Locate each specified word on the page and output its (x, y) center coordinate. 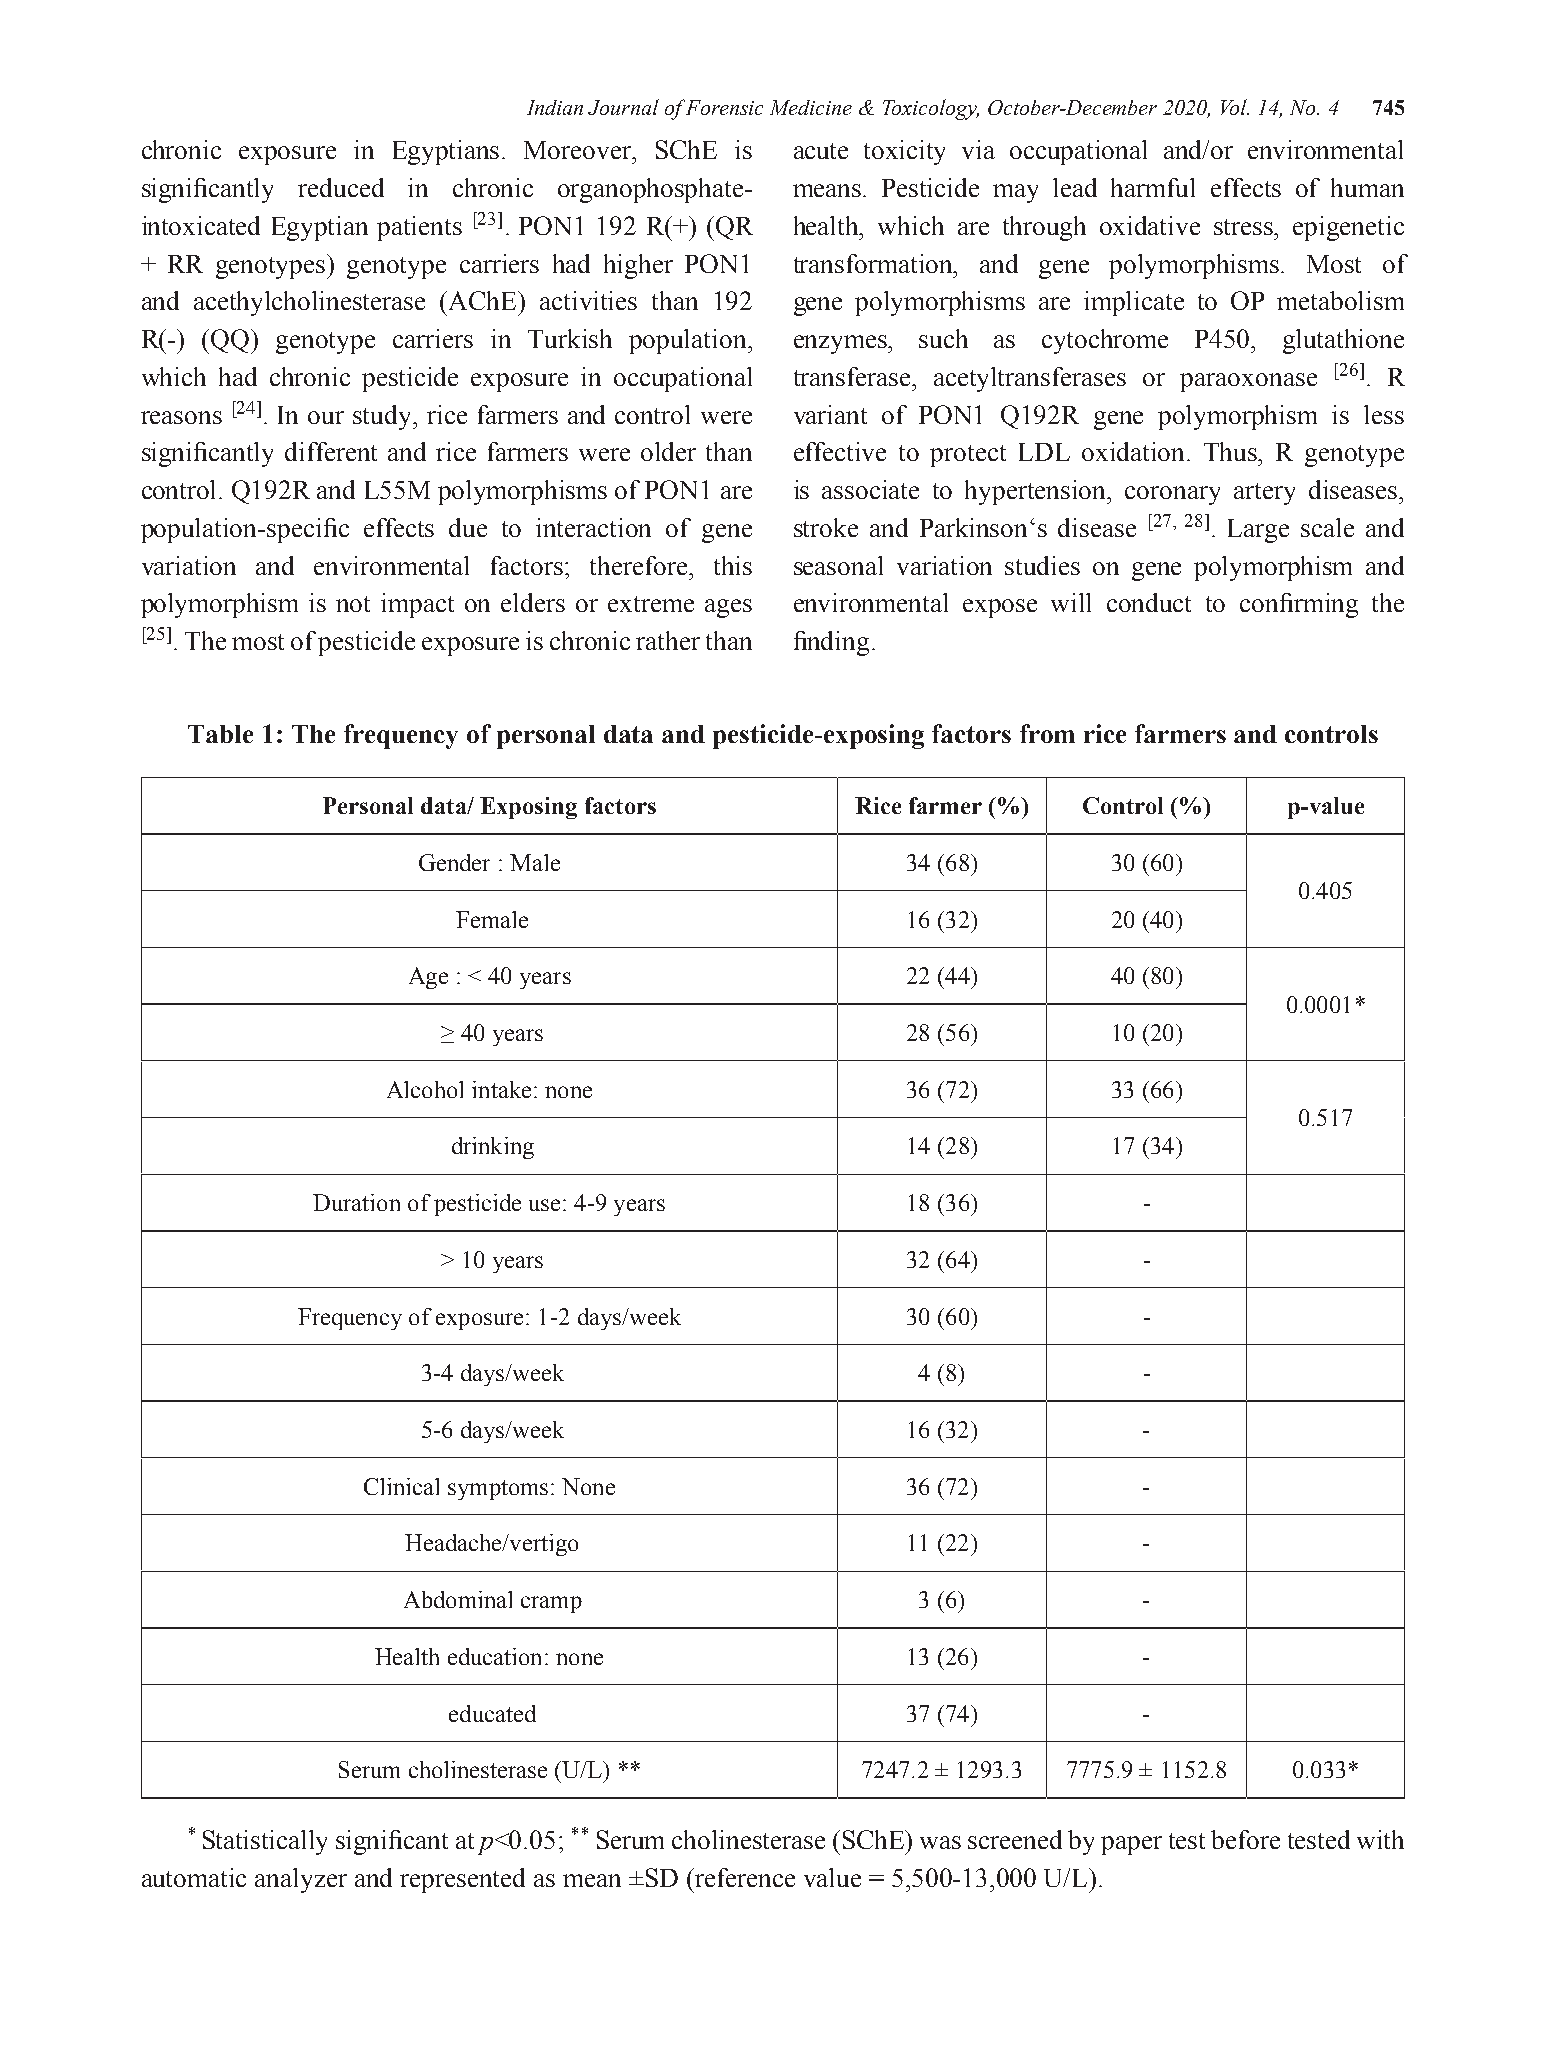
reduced (341, 187)
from (1047, 733)
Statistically (265, 1842)
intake (501, 1089)
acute (821, 151)
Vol (1235, 107)
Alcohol (425, 1089)
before (1245, 1839)
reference (744, 1877)
